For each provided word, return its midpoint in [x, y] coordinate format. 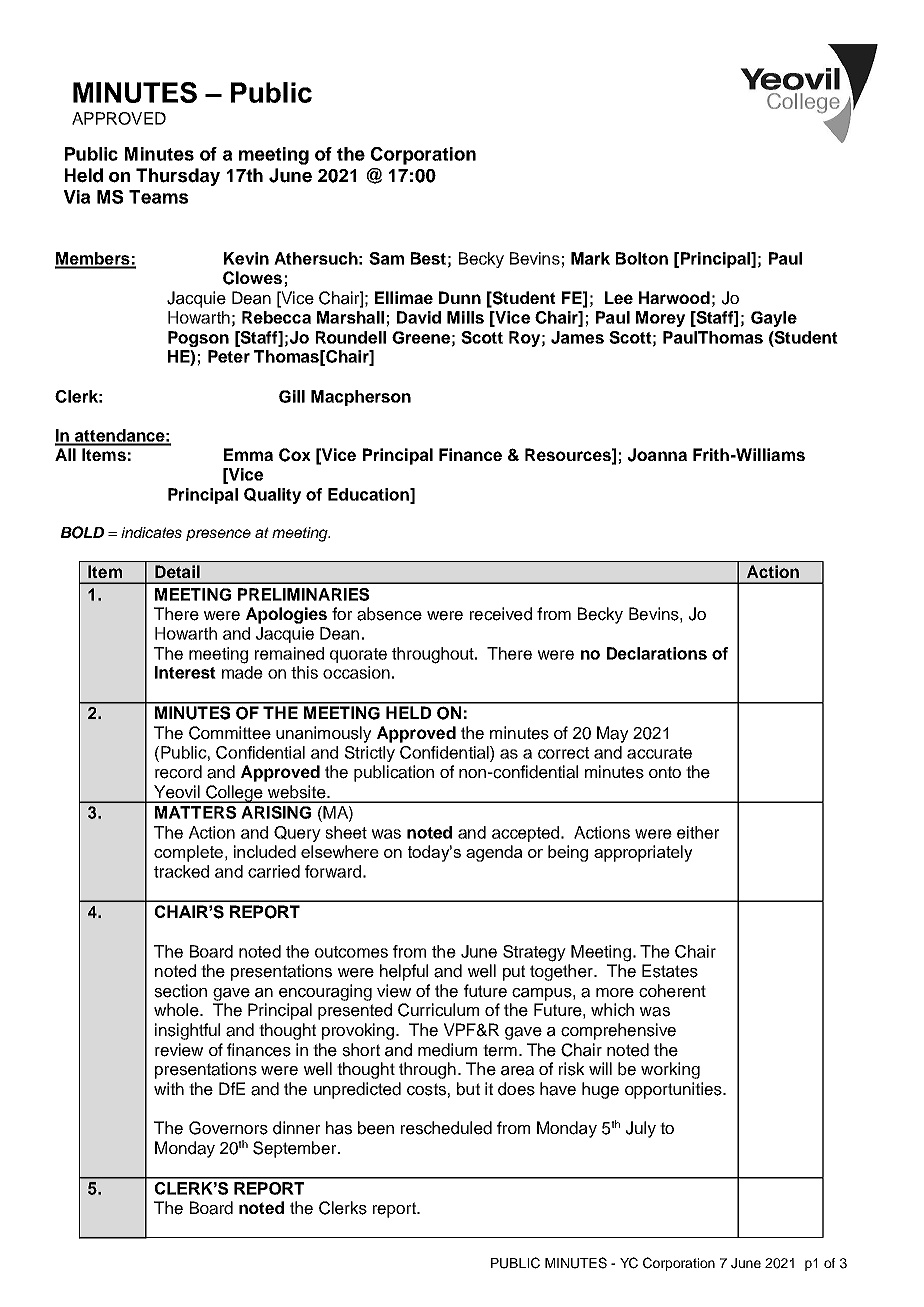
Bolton [642, 258]
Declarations [657, 653]
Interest [185, 672]
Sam [386, 258]
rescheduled [446, 1128]
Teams [158, 197]
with [169, 1088]
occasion [356, 672]
